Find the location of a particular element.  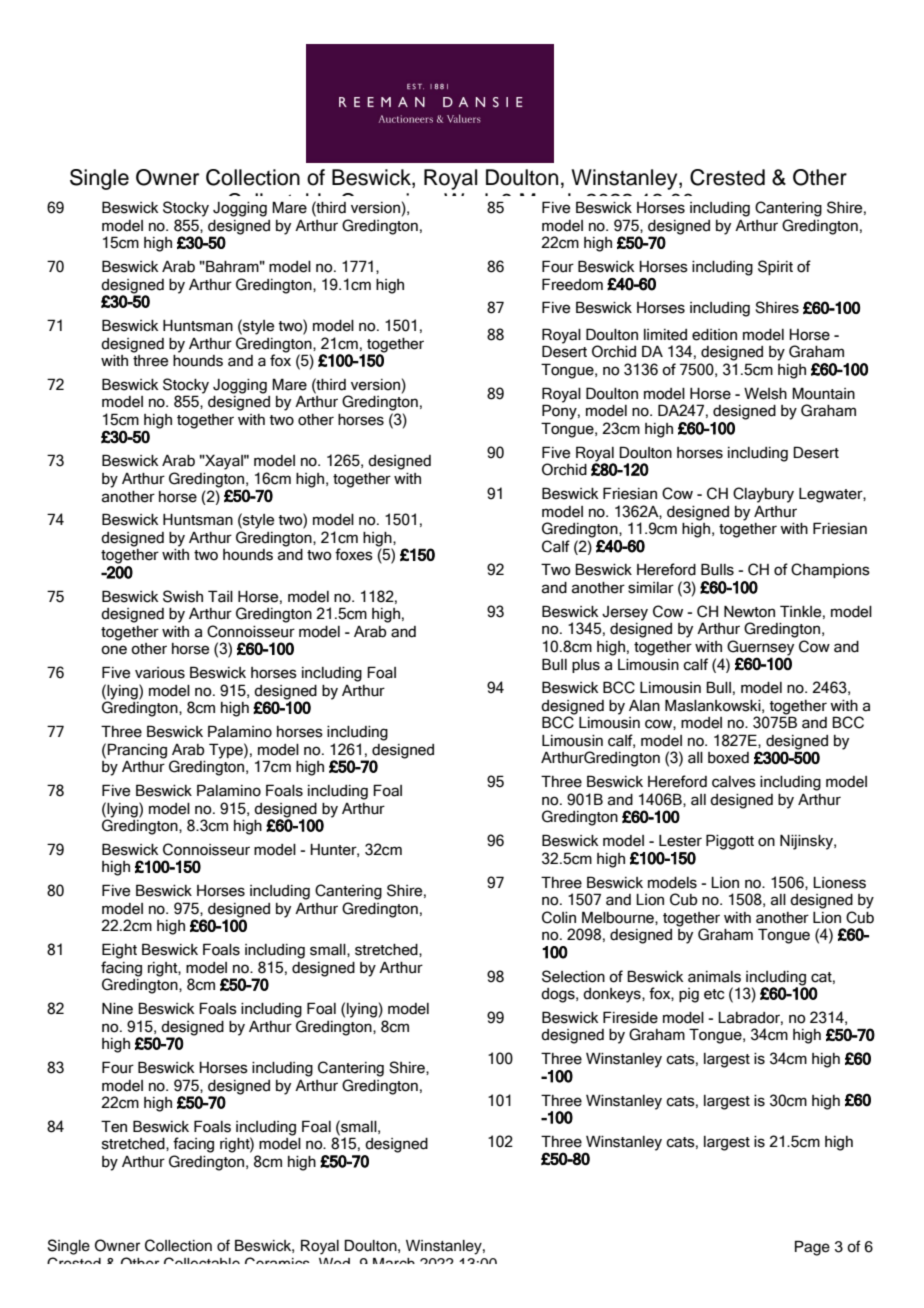

plus is located at coordinates (586, 666).
